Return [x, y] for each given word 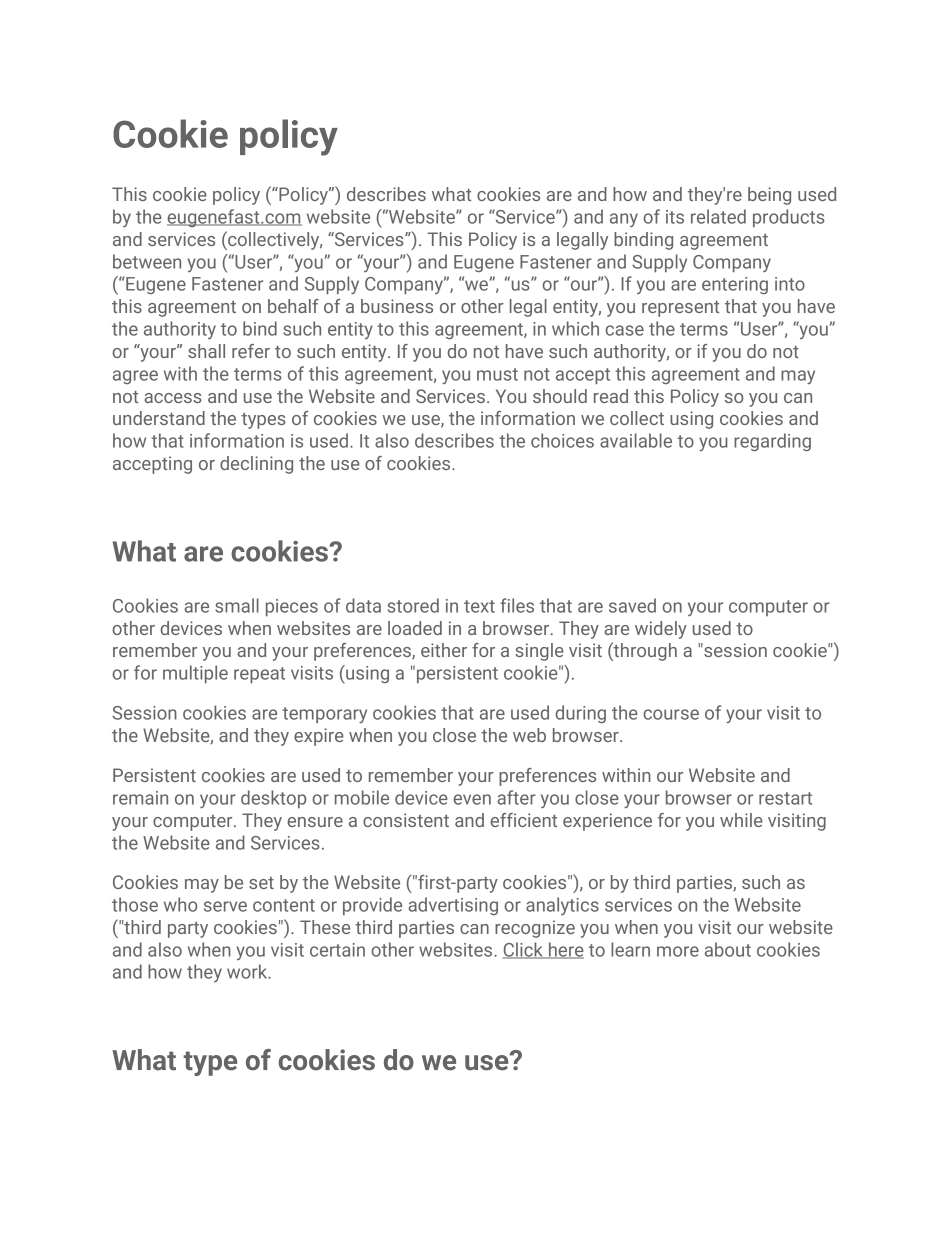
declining [256, 465]
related [718, 216]
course [671, 714]
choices [562, 440]
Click [524, 950]
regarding [772, 442]
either [444, 650]
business [397, 306]
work [248, 971]
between [147, 261]
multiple [195, 674]
